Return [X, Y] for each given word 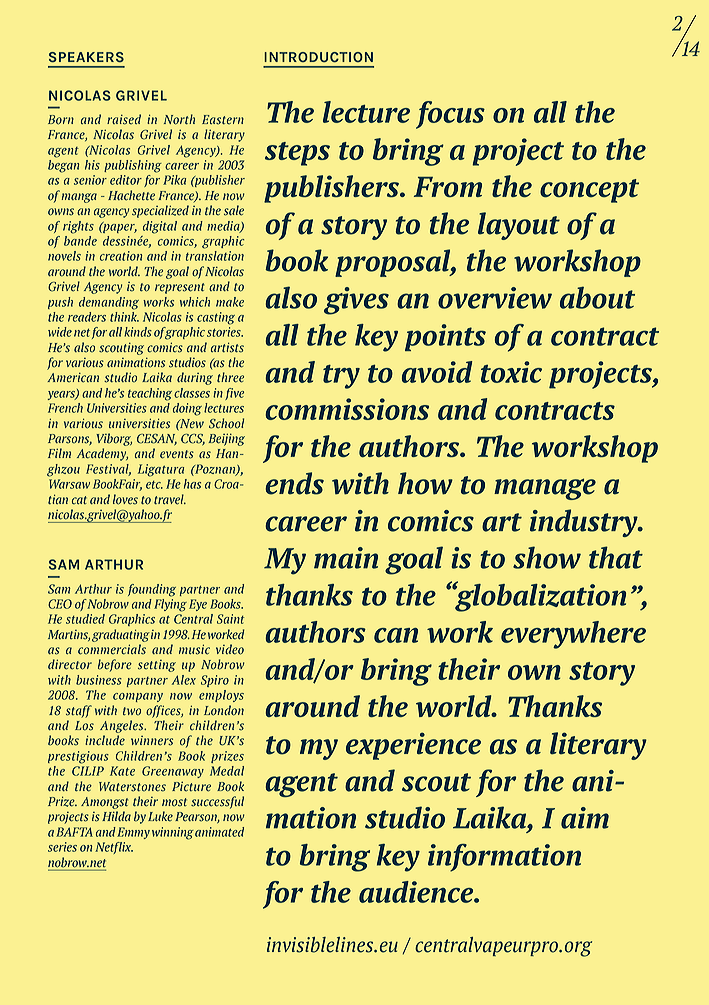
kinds [138, 332]
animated [219, 832]
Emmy [133, 833]
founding [152, 590]
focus [450, 115]
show [547, 557]
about [597, 298]
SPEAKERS [86, 57]
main [346, 558]
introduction [318, 57]
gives [356, 301]
